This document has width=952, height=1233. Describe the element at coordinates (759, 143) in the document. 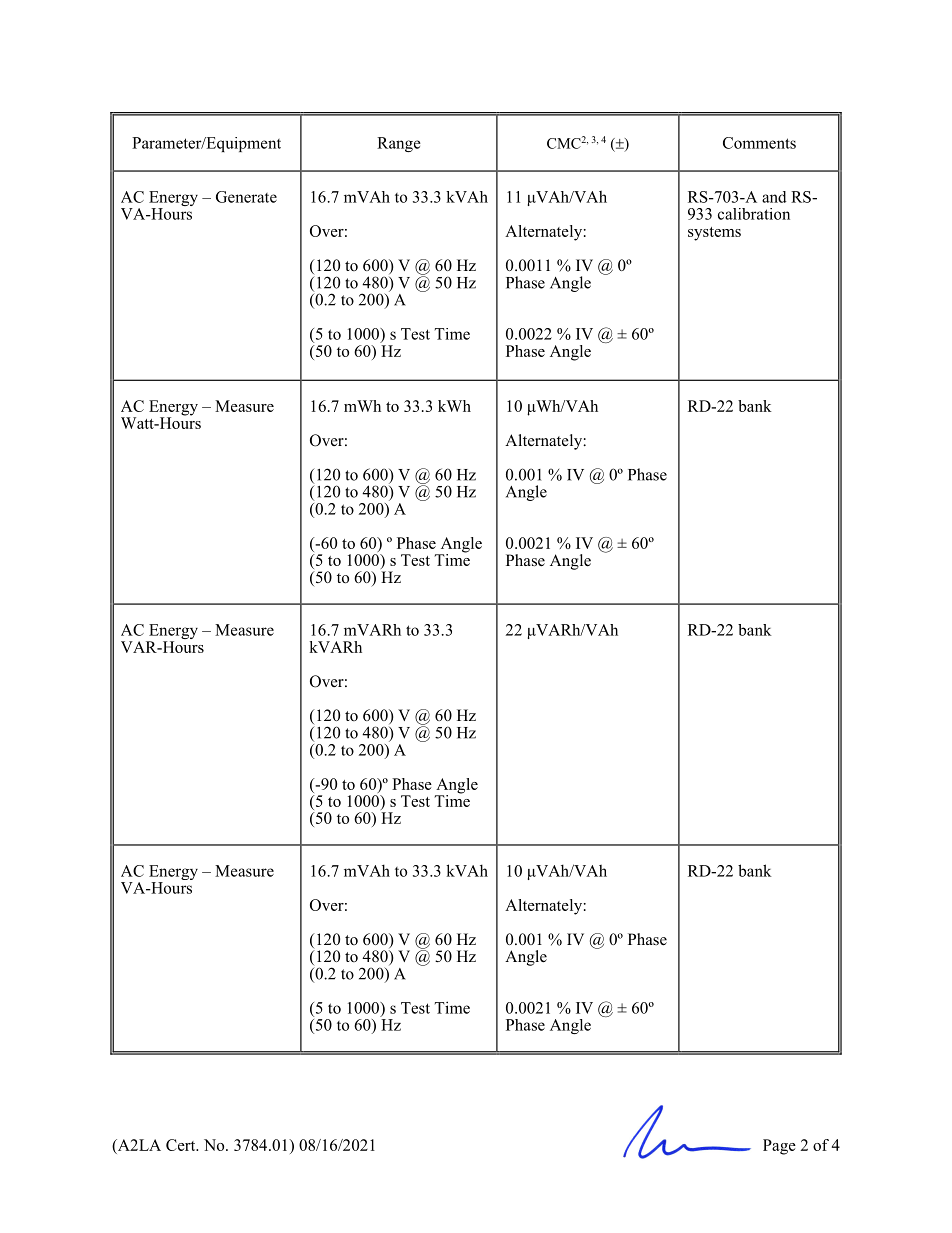

I see `Comments` at that location.
